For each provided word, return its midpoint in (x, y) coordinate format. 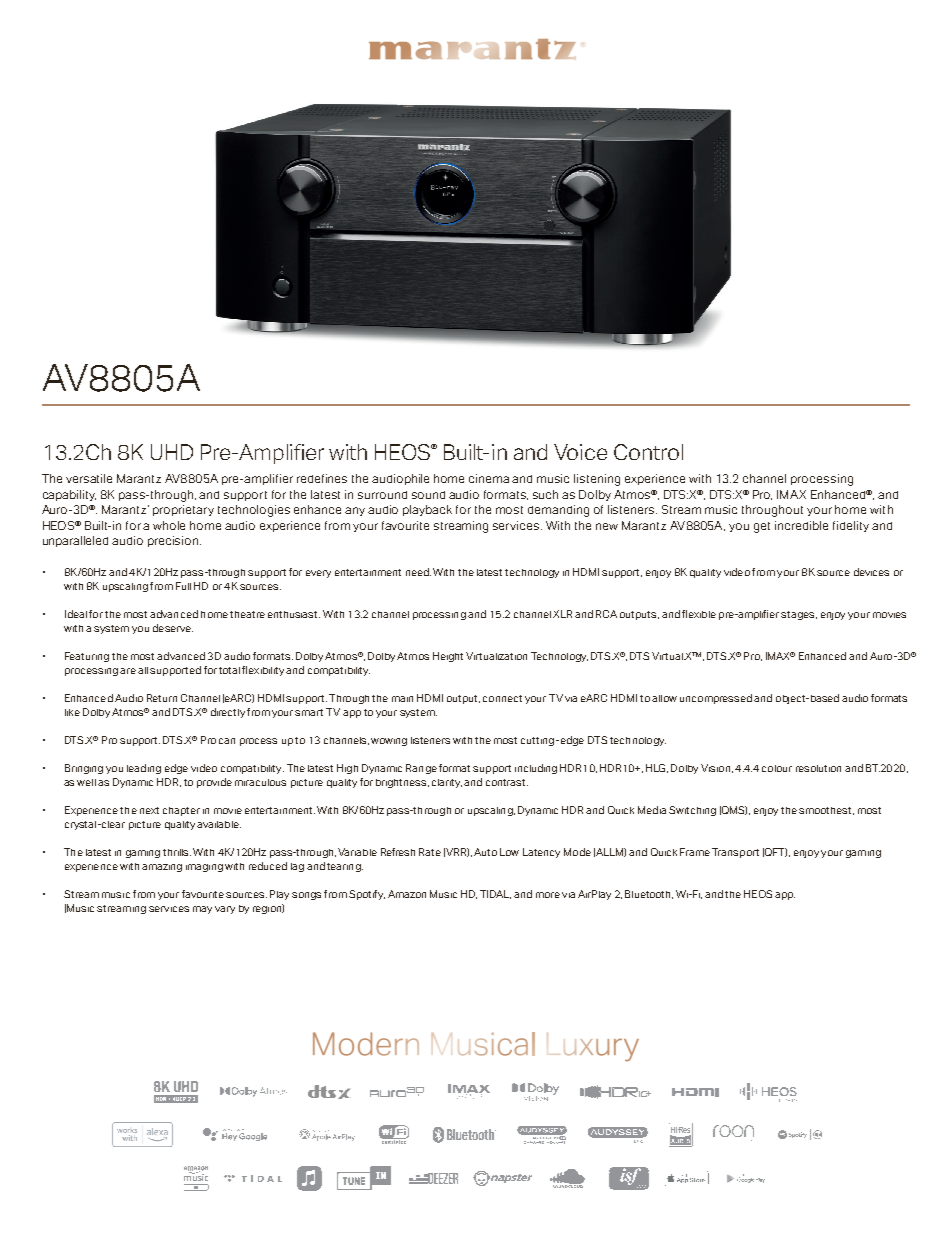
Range (421, 769)
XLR (562, 614)
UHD (172, 452)
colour (777, 768)
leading (144, 769)
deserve (173, 628)
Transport (735, 853)
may (202, 910)
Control (648, 452)
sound (428, 495)
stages (799, 615)
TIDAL (495, 894)
